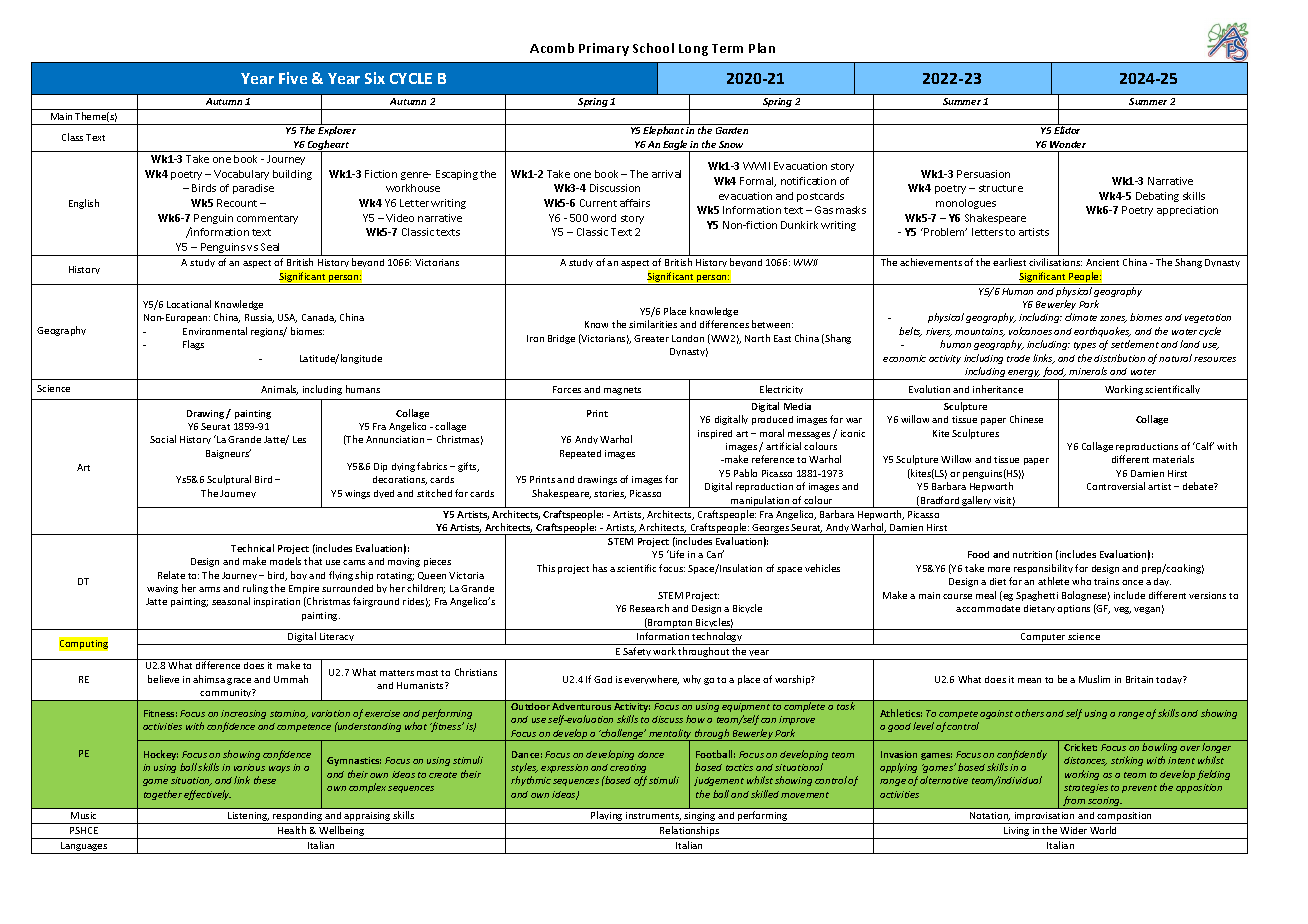  I want to click on Listening, so click(248, 818).
